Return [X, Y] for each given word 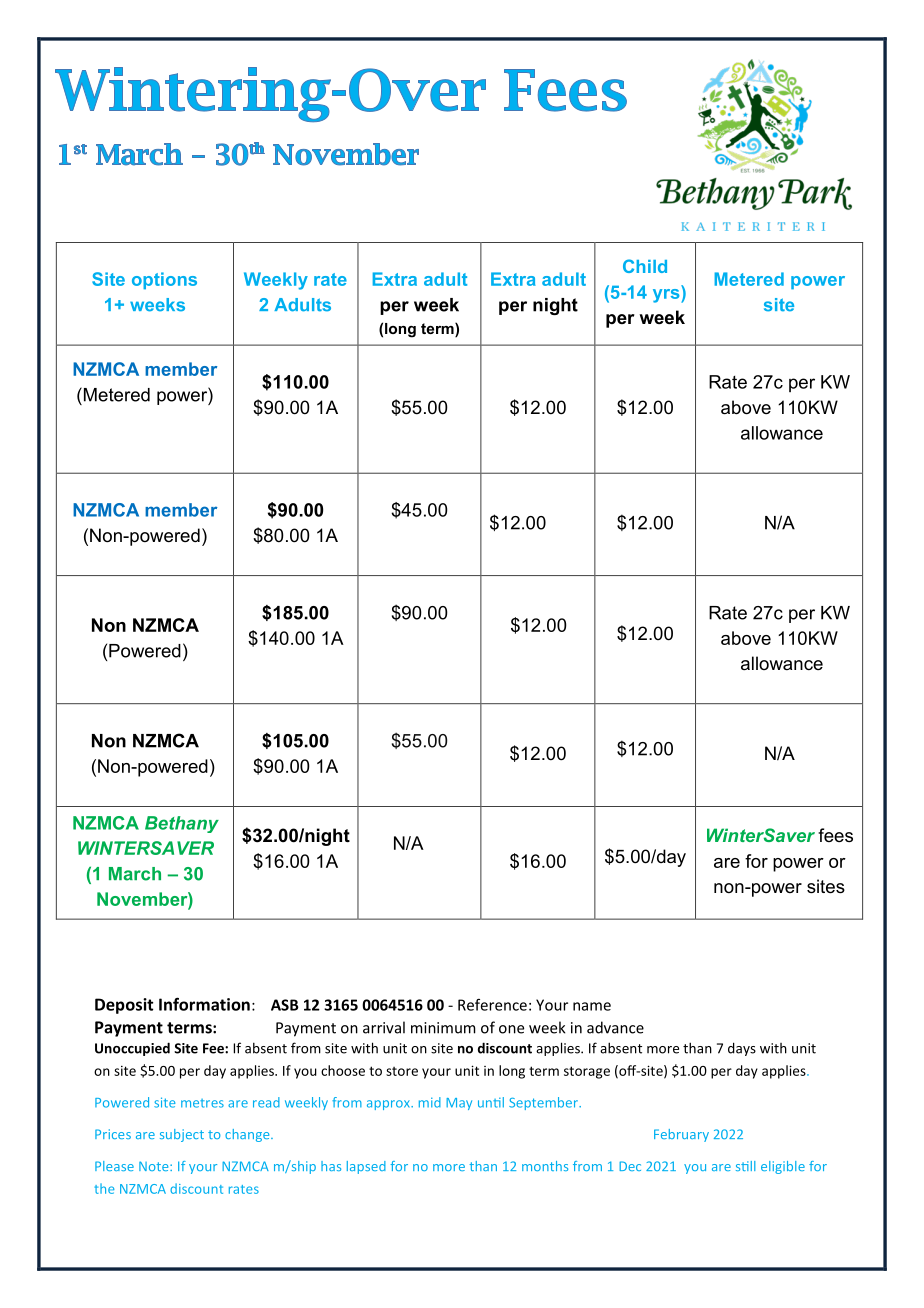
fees [835, 835]
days [742, 1049]
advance [615, 1027]
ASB [285, 1005]
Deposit [124, 1006]
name [592, 1006]
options [164, 281]
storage [587, 1072]
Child [645, 266]
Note [155, 1166]
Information [204, 1004]
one [511, 1029]
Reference [492, 1005]
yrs [667, 296]
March [135, 874]
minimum [443, 1028]
